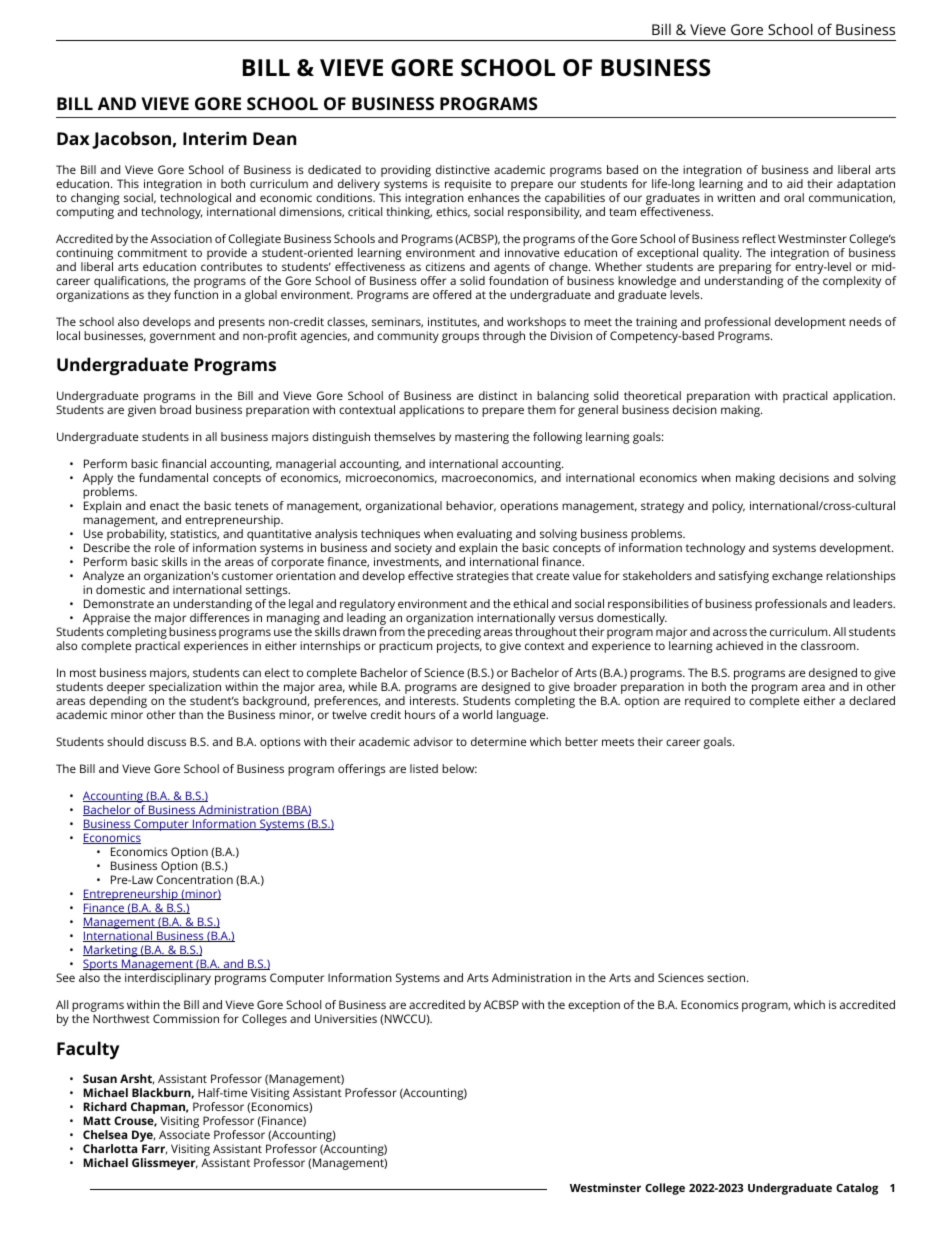  Describe the element at coordinates (194, 200) in the screenshot. I see `technological` at that location.
